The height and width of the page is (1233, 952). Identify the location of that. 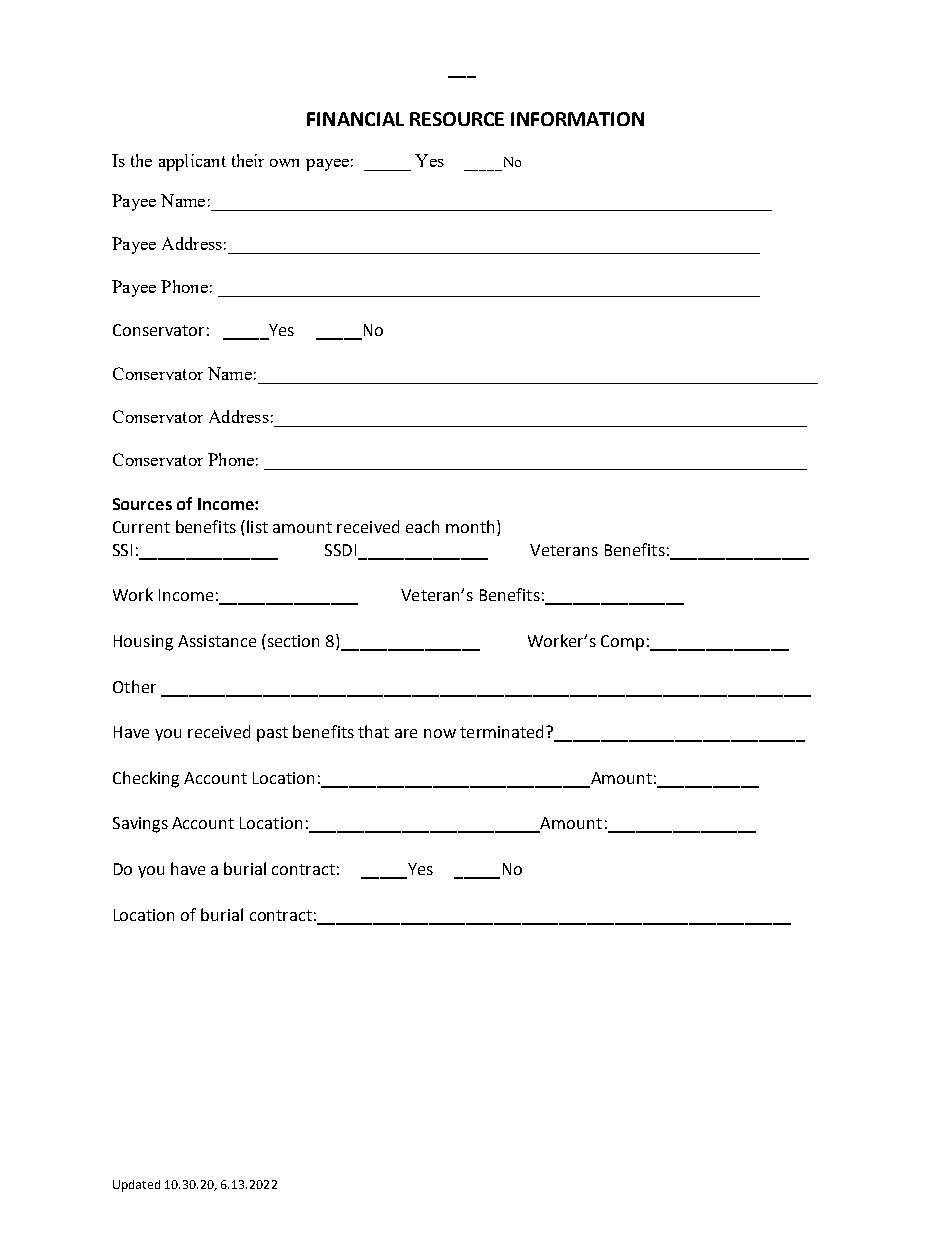
(373, 731).
